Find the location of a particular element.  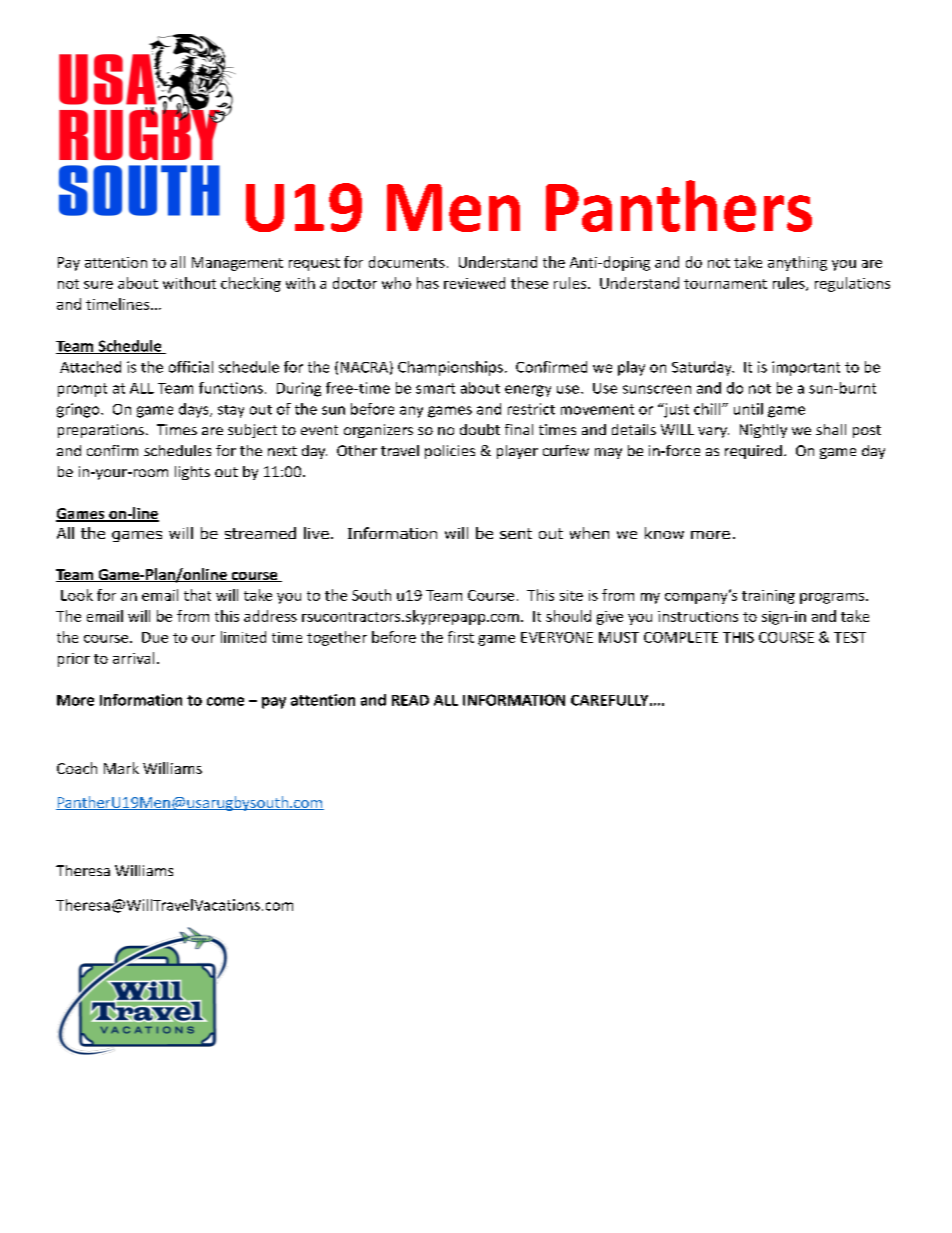

training is located at coordinates (768, 597).
